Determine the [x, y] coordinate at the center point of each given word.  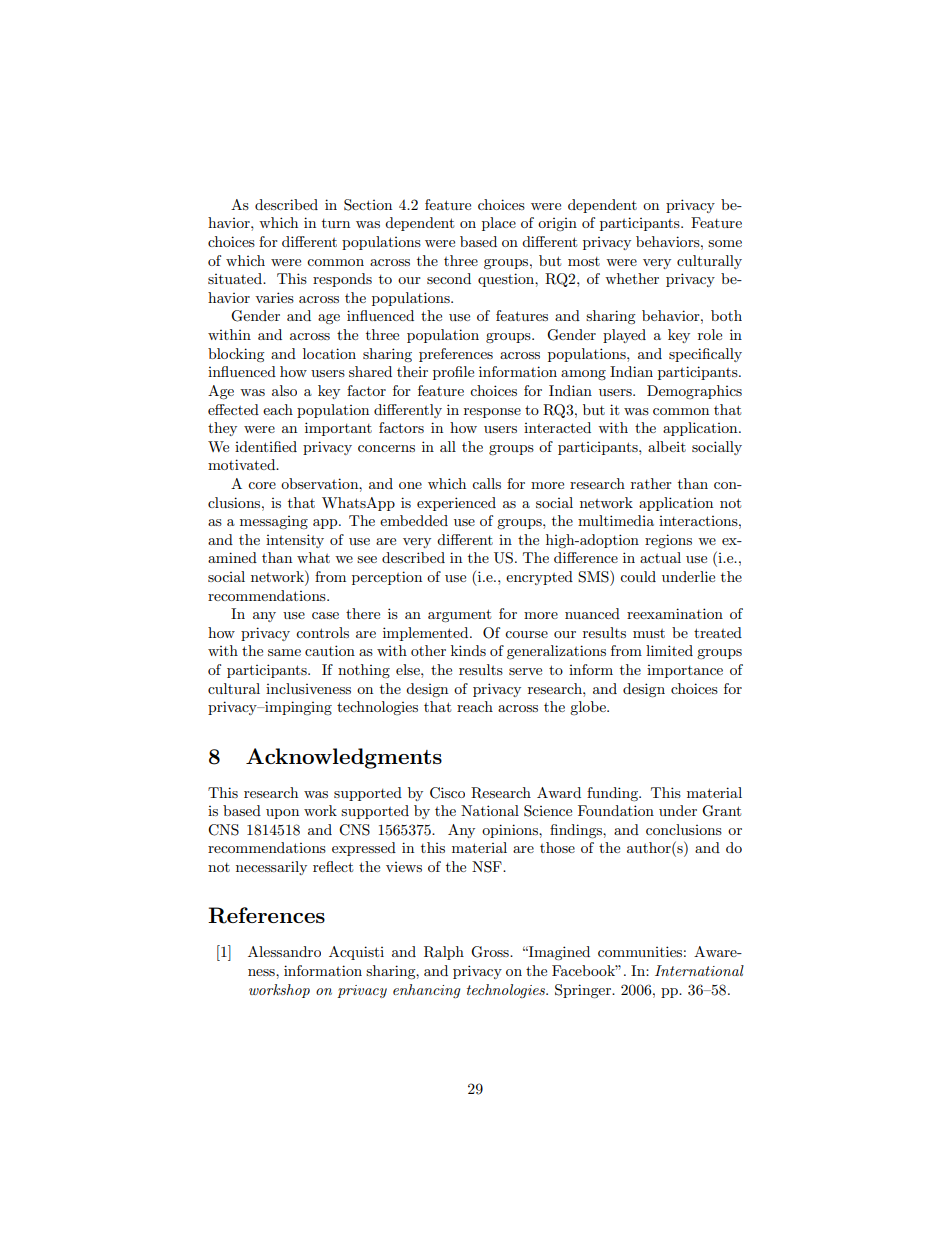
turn [336, 223]
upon [282, 814]
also [284, 390]
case [325, 615]
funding [614, 794]
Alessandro [284, 951]
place [499, 224]
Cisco [447, 793]
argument [459, 616]
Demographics [694, 392]
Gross [491, 952]
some [725, 243]
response [492, 413]
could [638, 576]
